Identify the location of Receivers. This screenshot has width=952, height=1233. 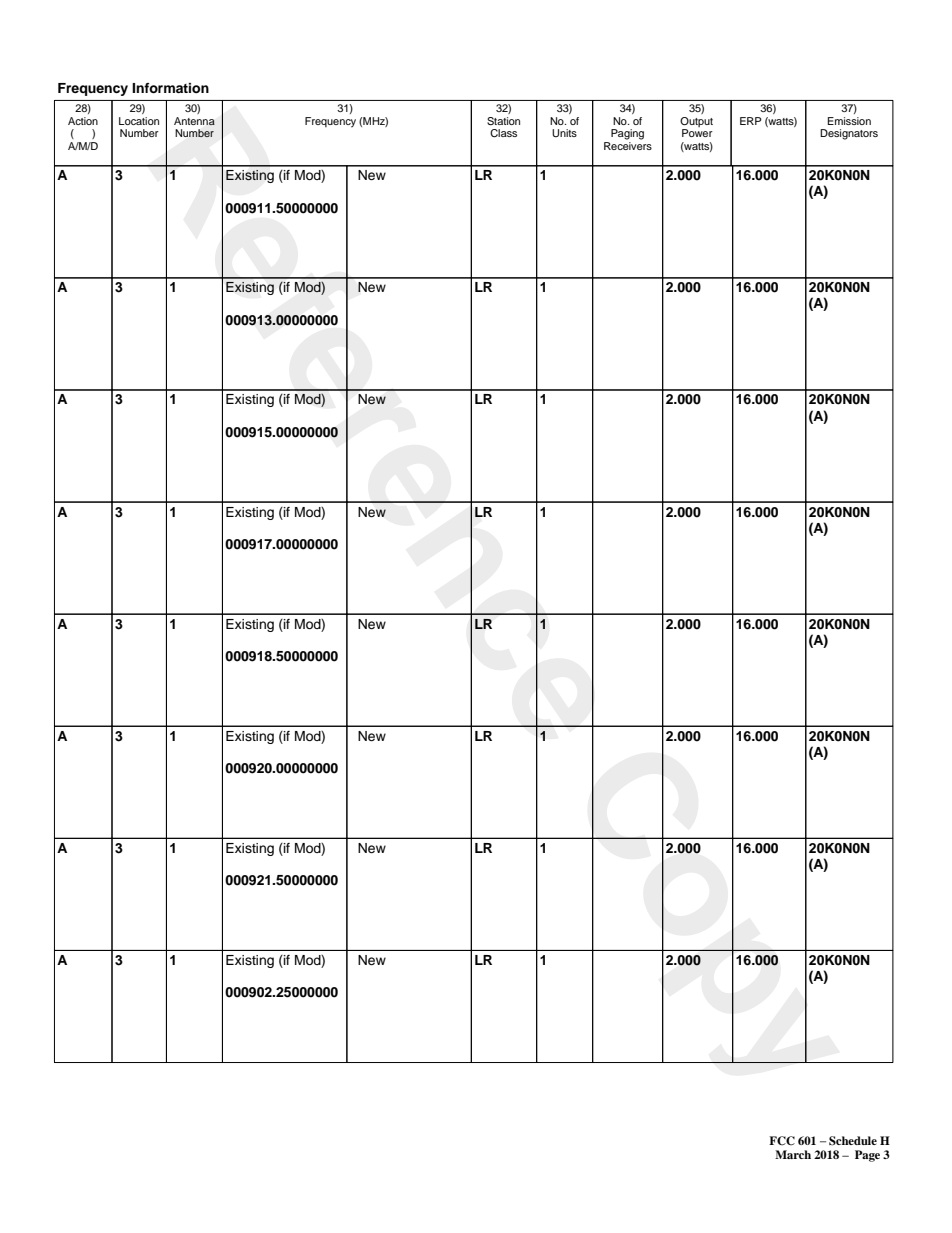
(628, 144).
